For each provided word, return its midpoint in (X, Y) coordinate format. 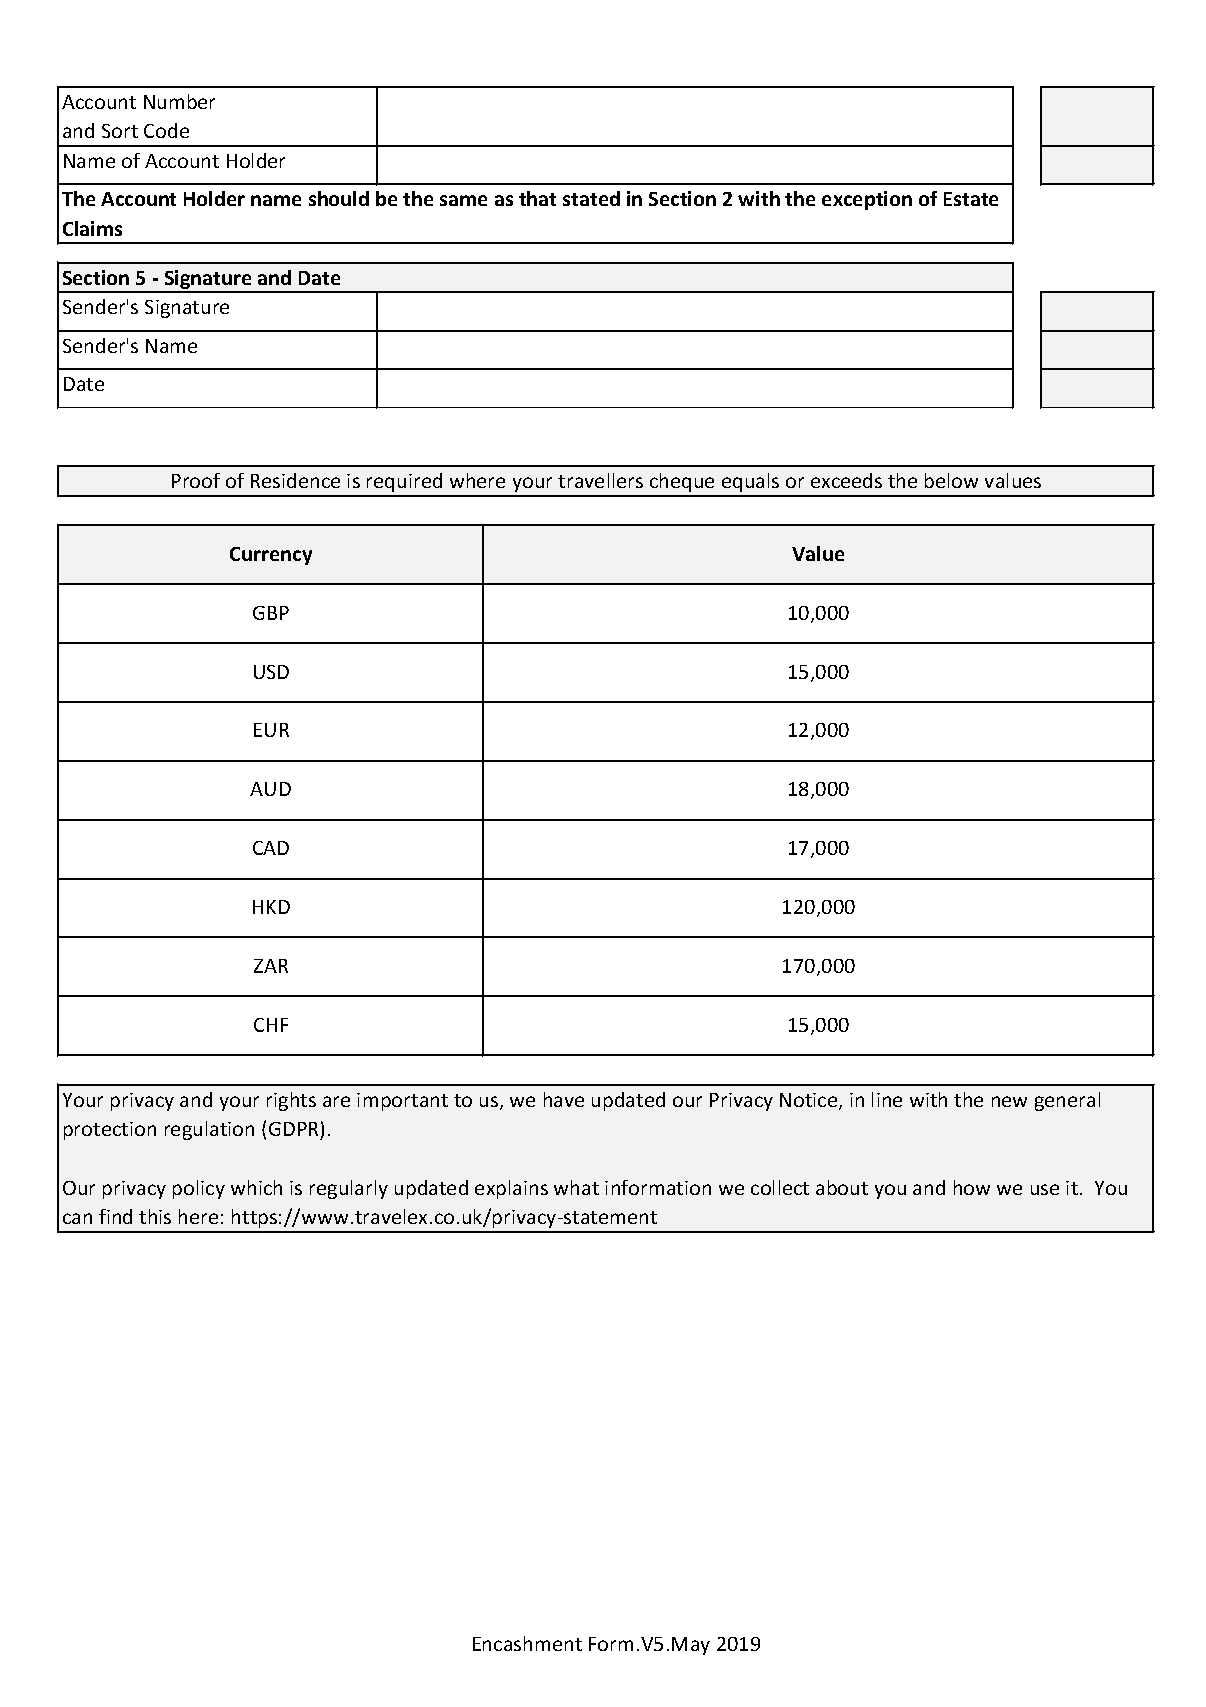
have (564, 1099)
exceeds (846, 480)
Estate (971, 199)
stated (591, 198)
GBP (271, 613)
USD (271, 672)
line (887, 1099)
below (951, 480)
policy (199, 1189)
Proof (196, 480)
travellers (600, 480)
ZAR (271, 966)
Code (166, 130)
